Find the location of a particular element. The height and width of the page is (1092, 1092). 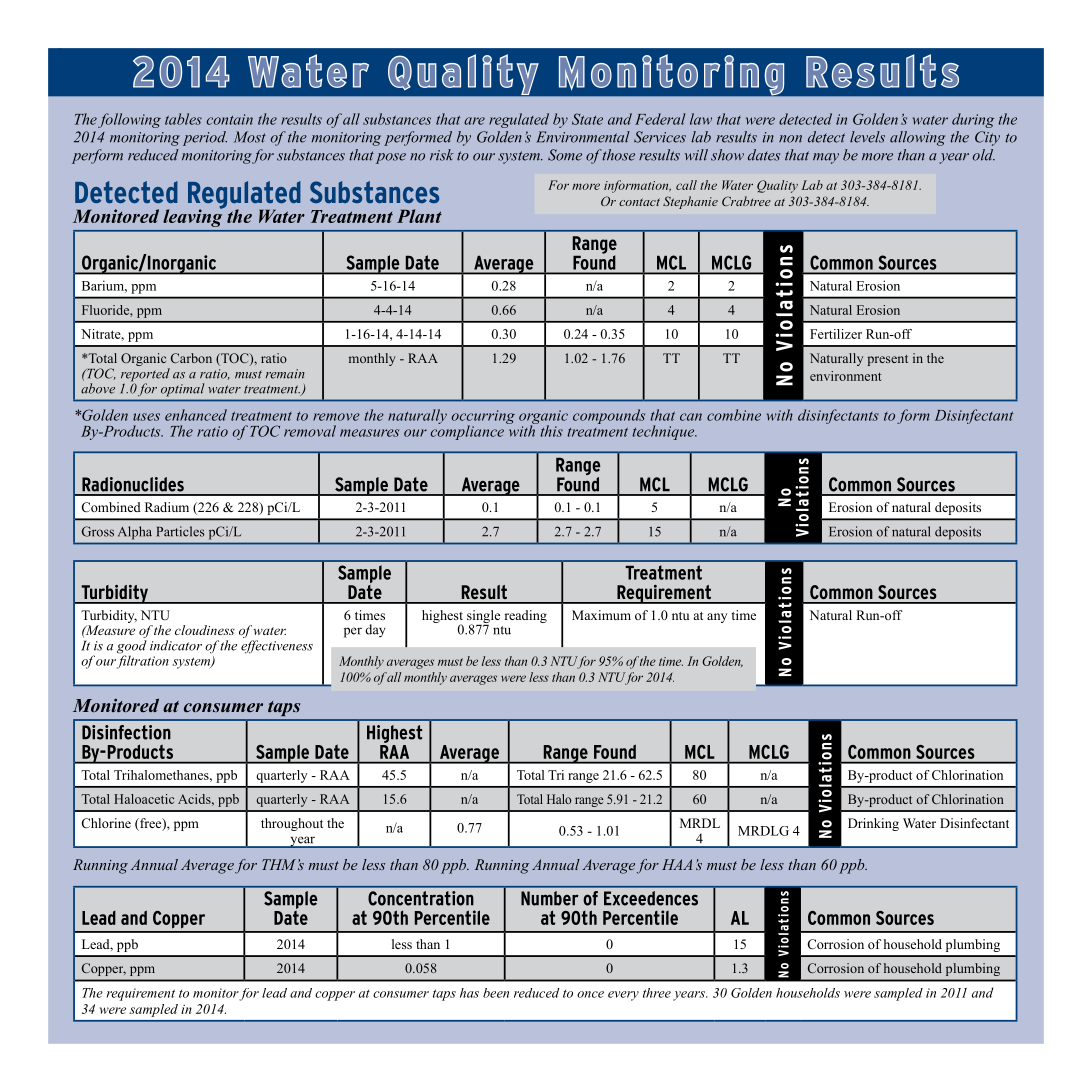

indicator is located at coordinates (176, 645).
